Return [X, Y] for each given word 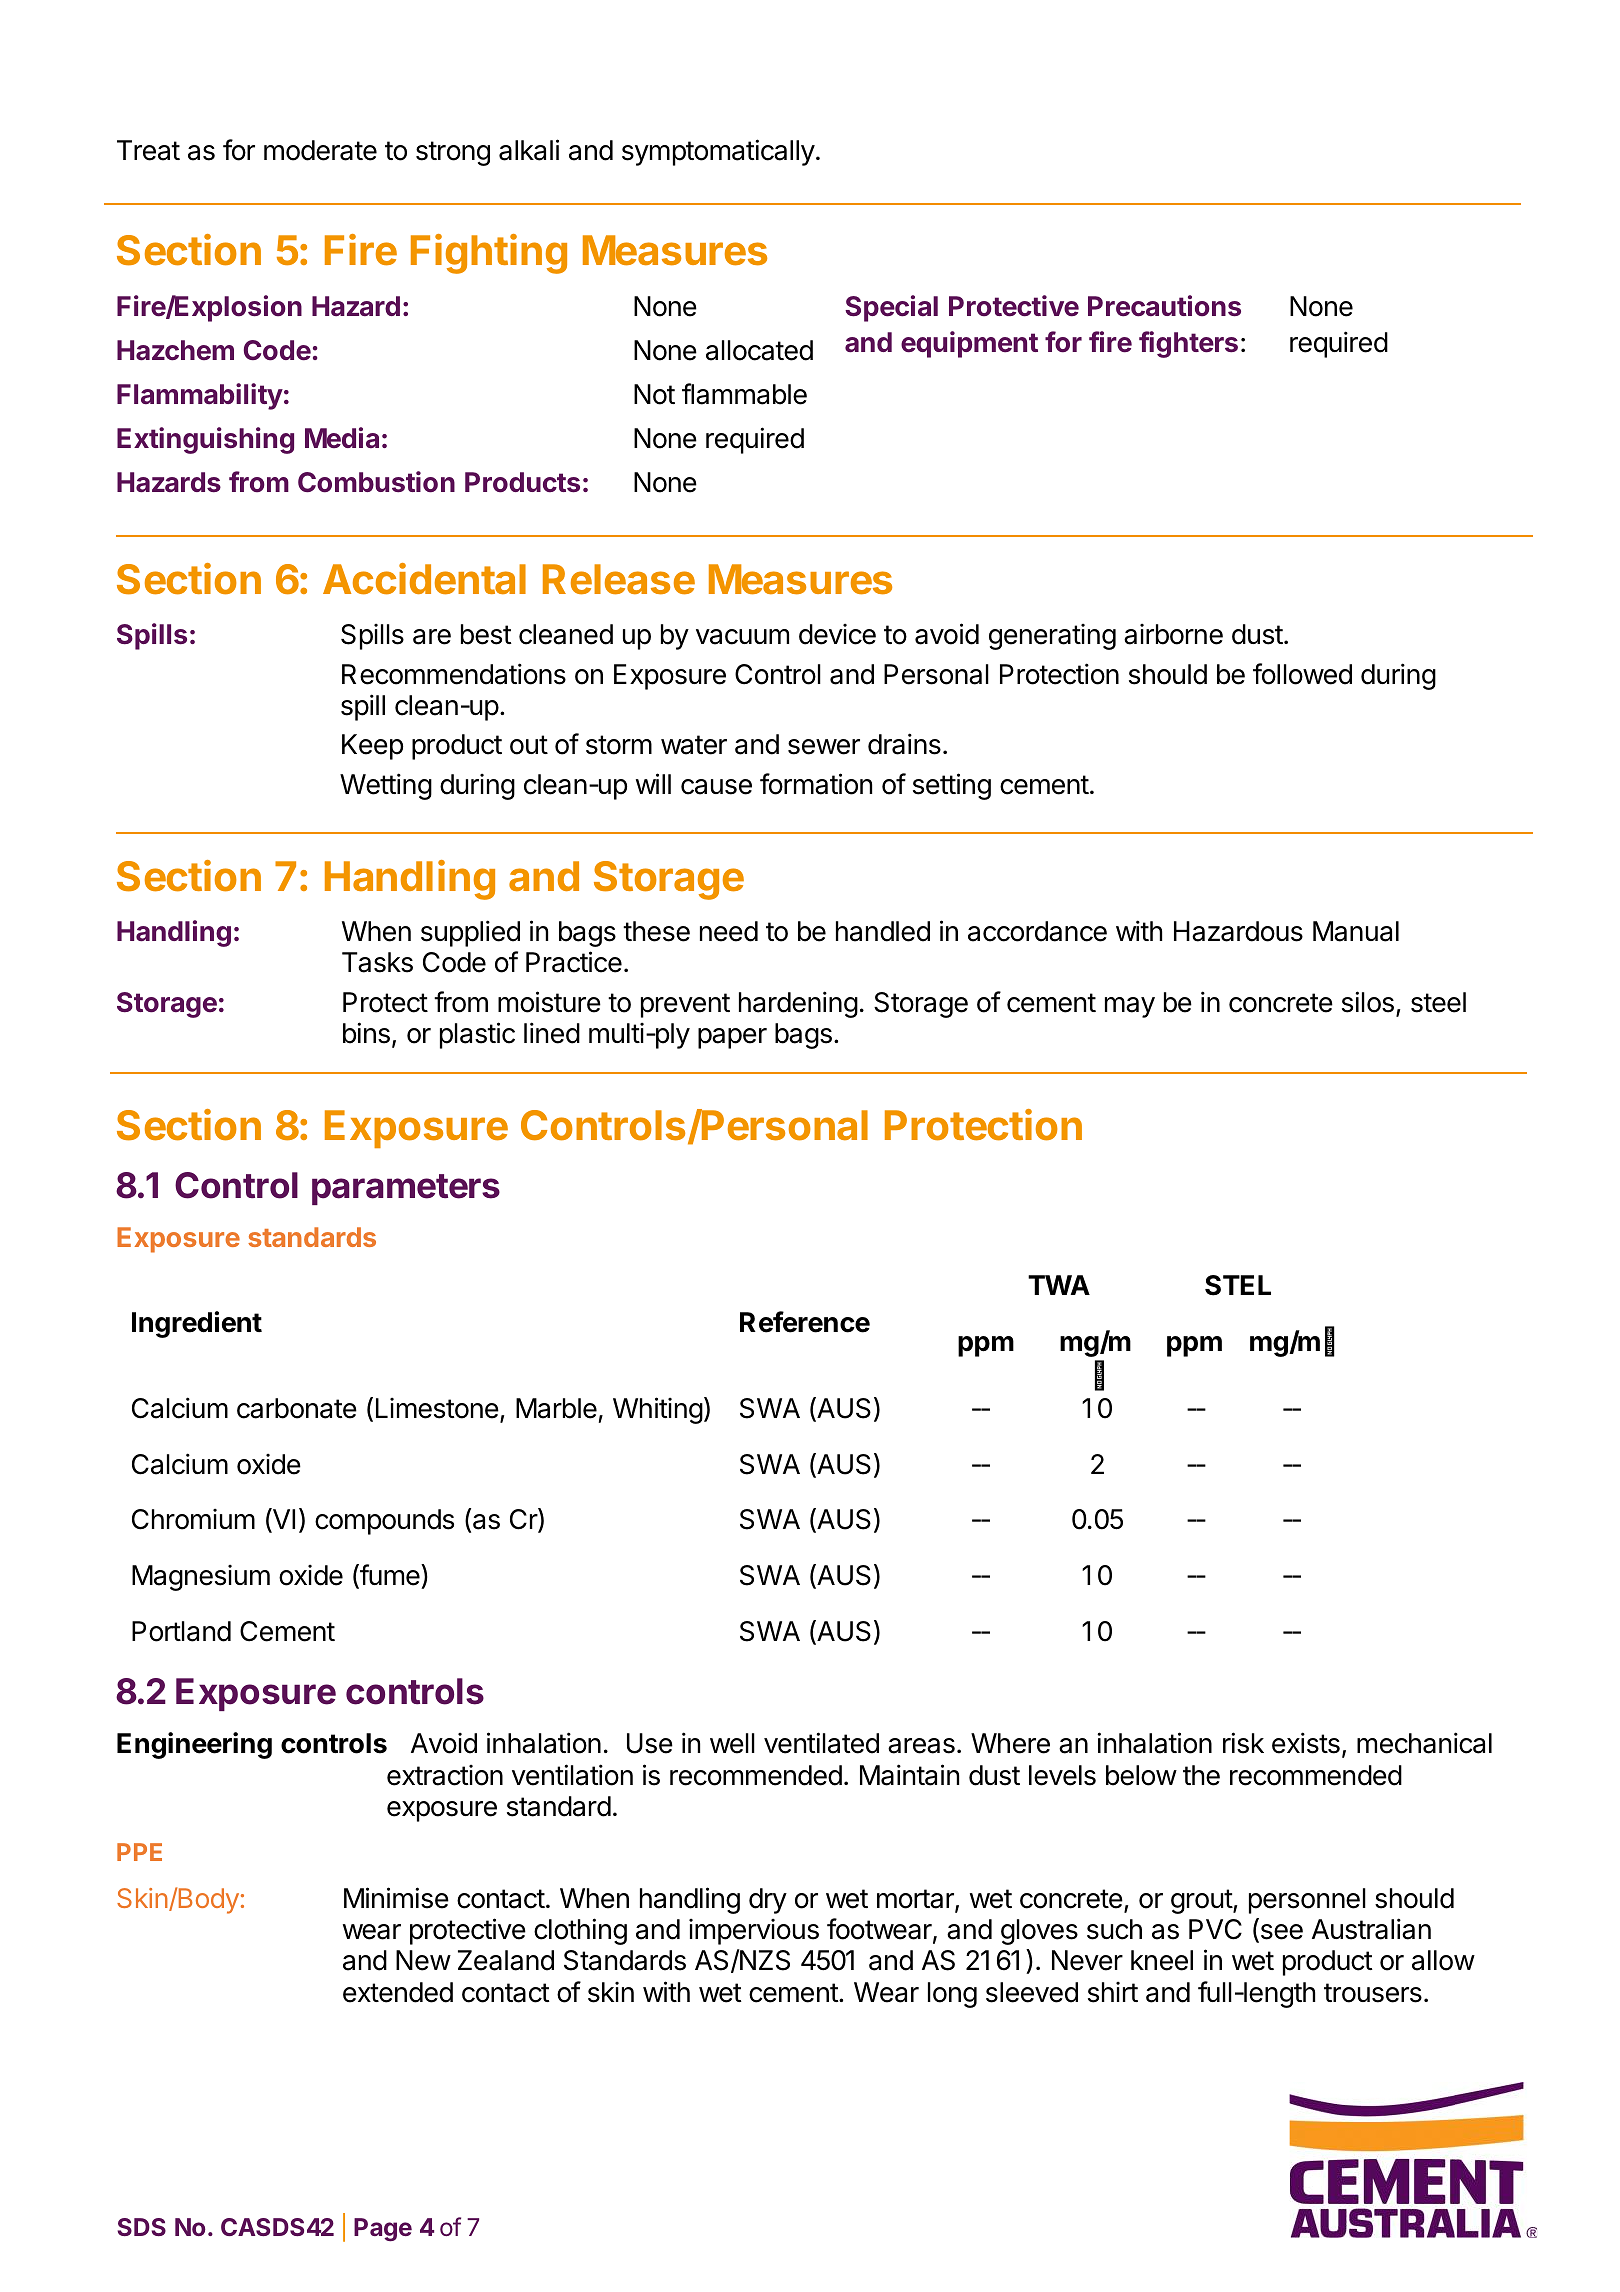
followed [1302, 674]
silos [1368, 1002]
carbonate [297, 1408]
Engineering [194, 1745]
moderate [320, 150]
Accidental [424, 579]
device [837, 634]
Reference [805, 1322]
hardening [798, 1004]
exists [1306, 1743]
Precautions [1164, 306]
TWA [1059, 1285]
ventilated [821, 1743]
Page [383, 2230]
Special [891, 308]
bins [366, 1033]
